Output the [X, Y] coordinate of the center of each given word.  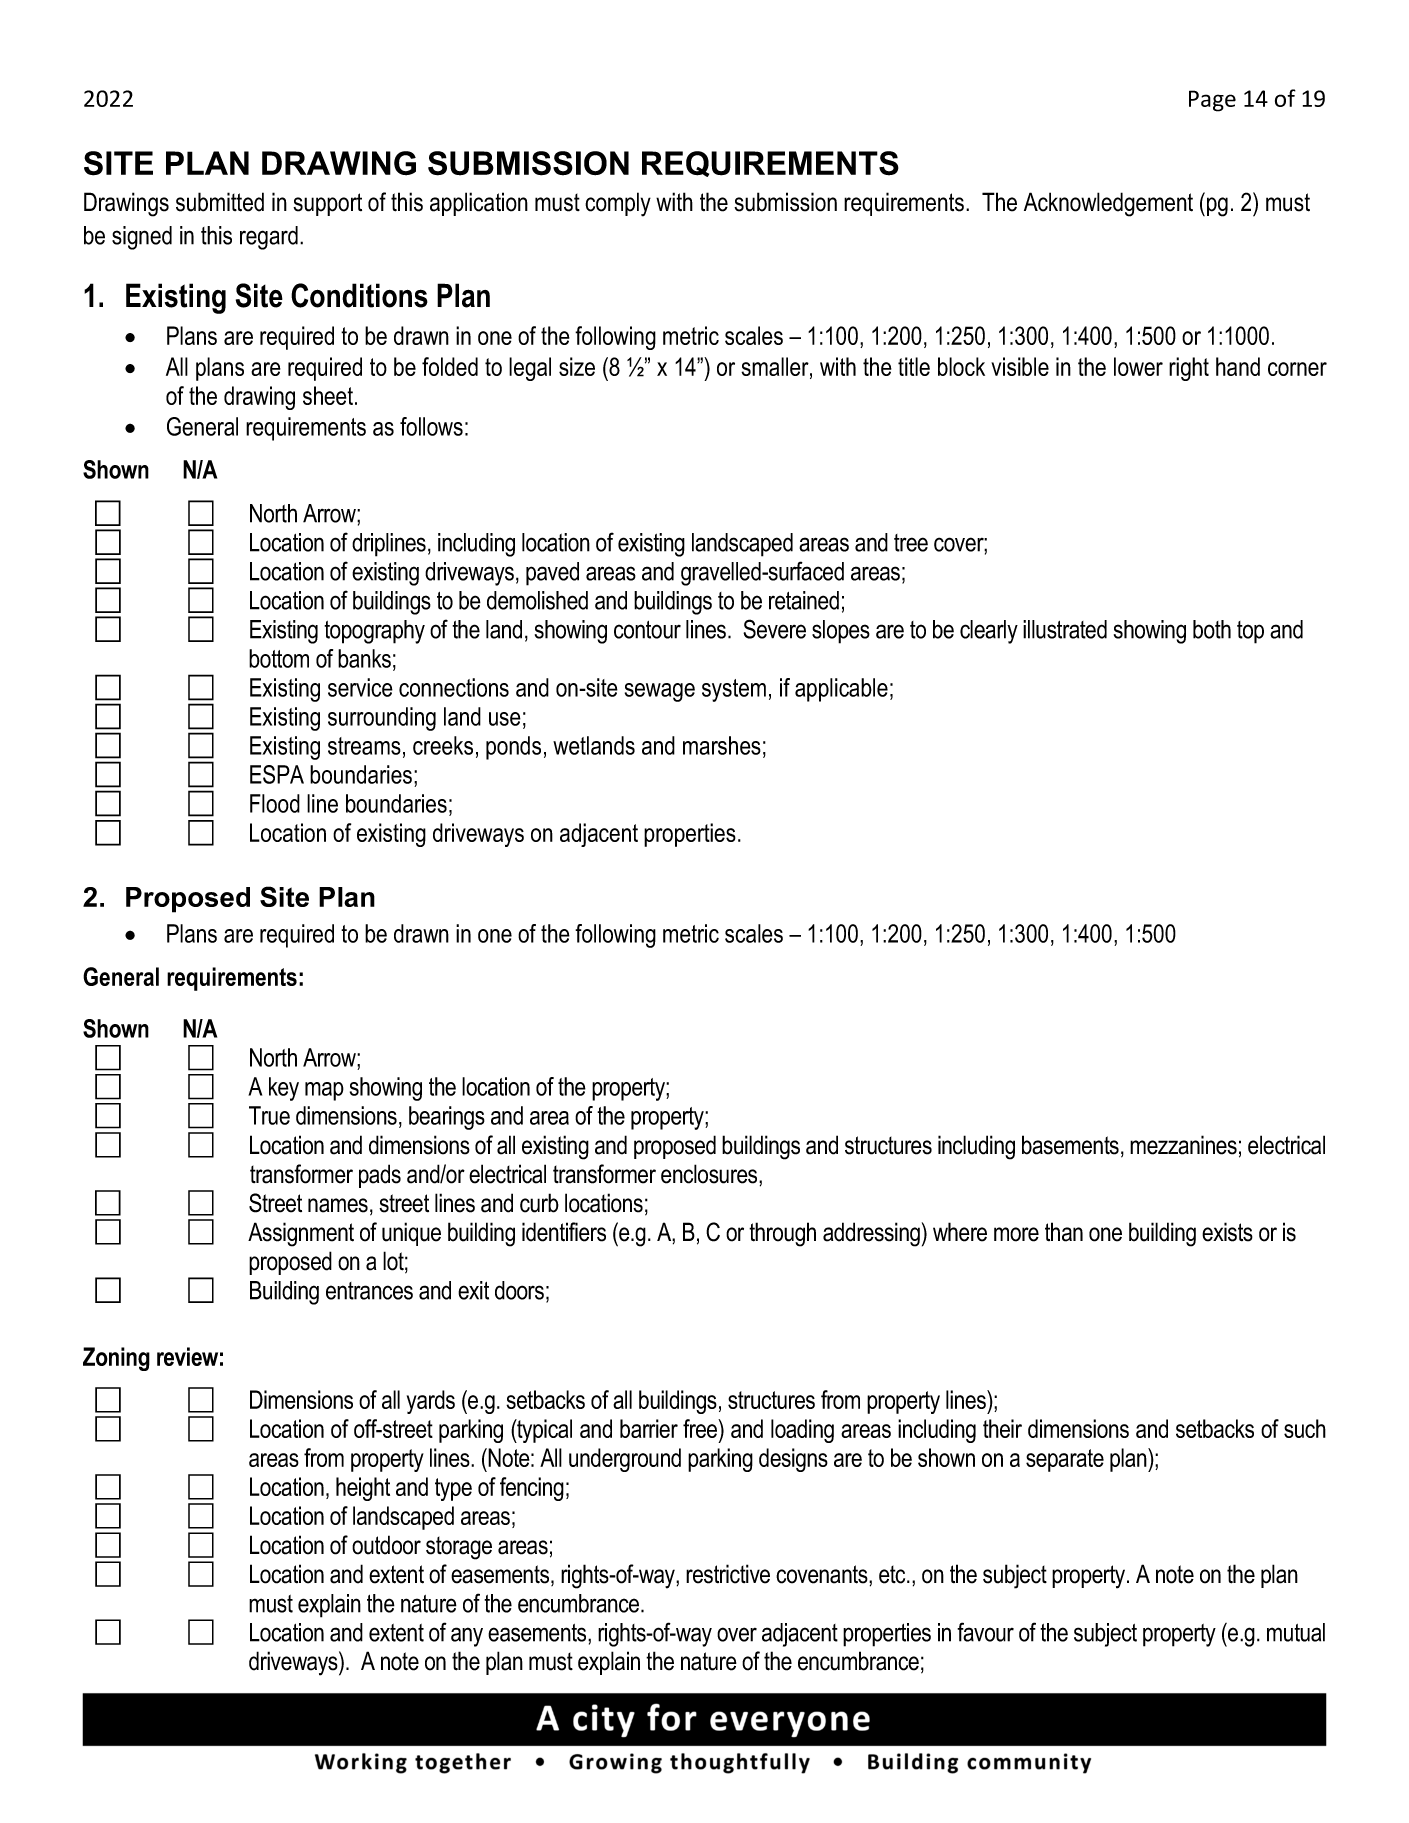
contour [647, 630]
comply [618, 204]
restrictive [728, 1574]
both [1212, 629]
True [269, 1115]
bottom [279, 658]
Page [1212, 101]
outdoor [386, 1545]
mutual [1296, 1632]
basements [1070, 1145]
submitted [220, 202]
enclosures [710, 1174]
